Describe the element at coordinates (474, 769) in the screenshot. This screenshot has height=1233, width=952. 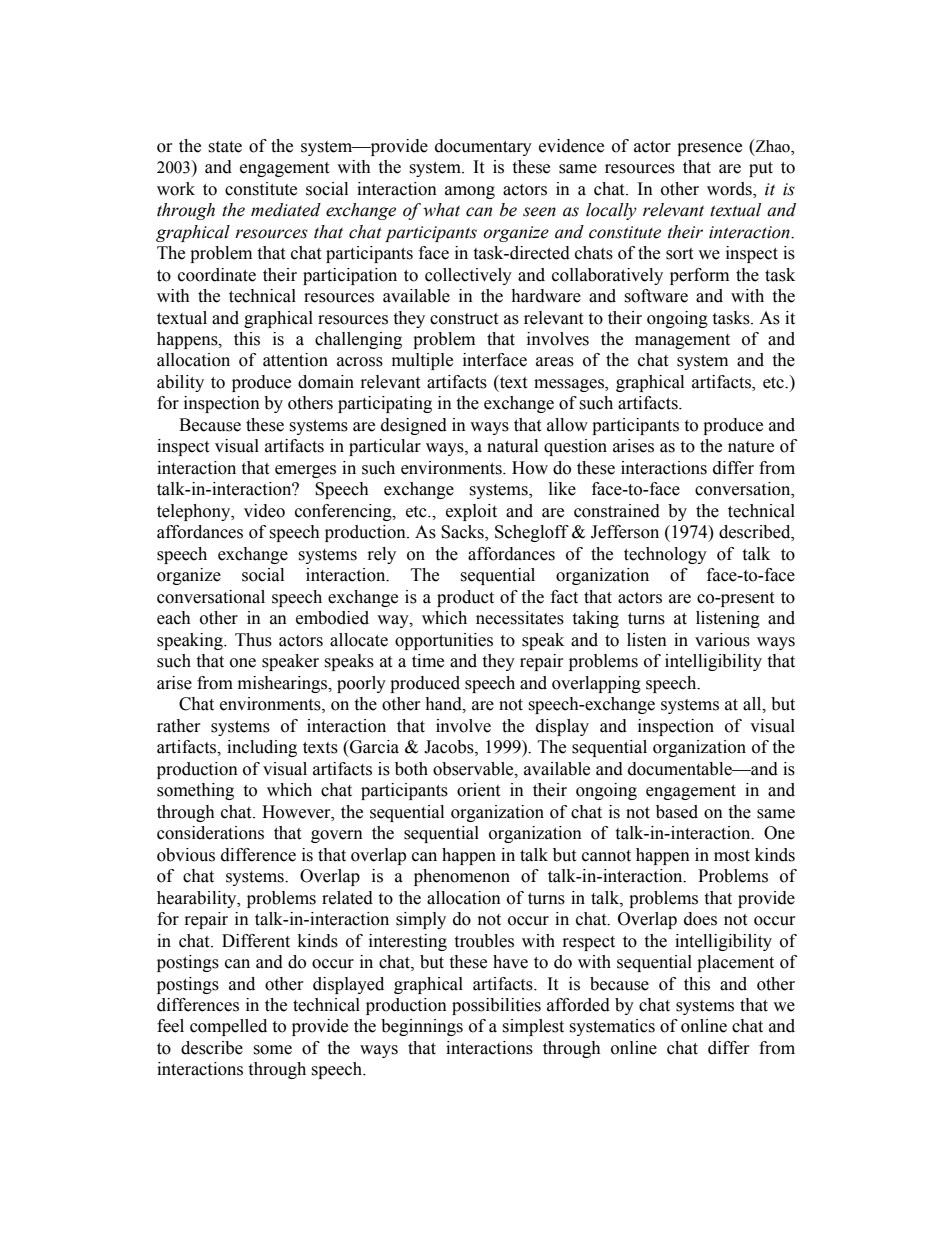
I see `observable` at that location.
